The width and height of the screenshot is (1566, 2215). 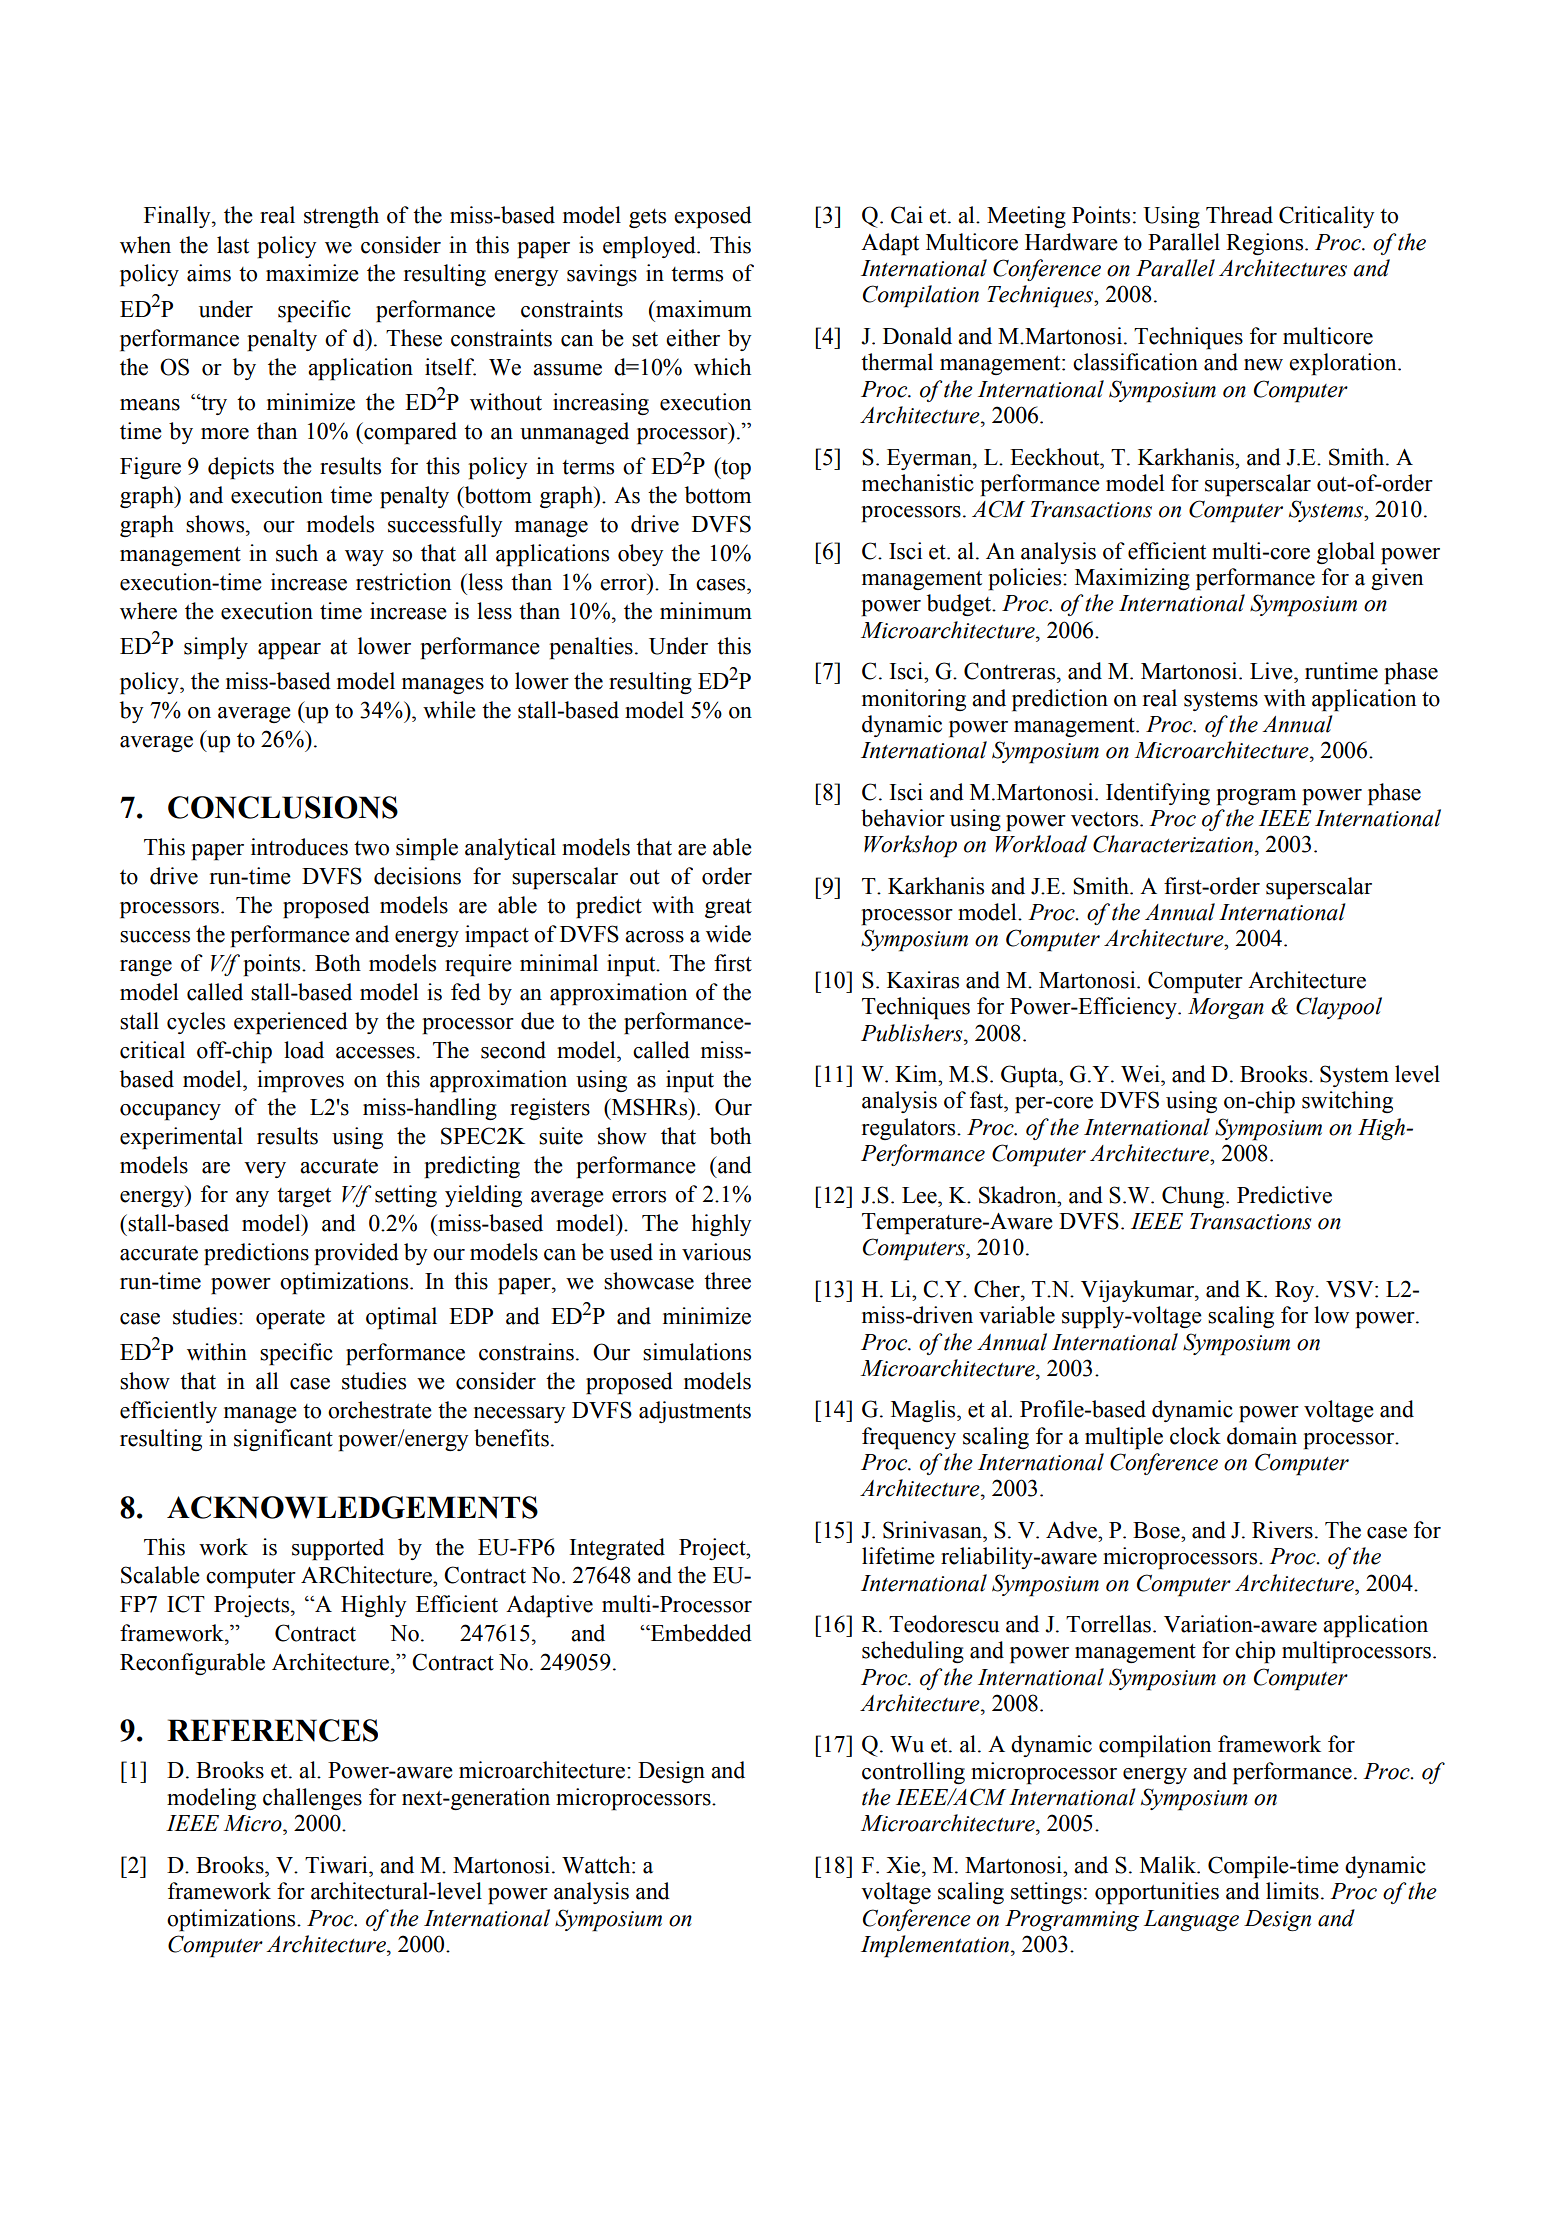 I want to click on Roy, so click(x=1296, y=1291).
